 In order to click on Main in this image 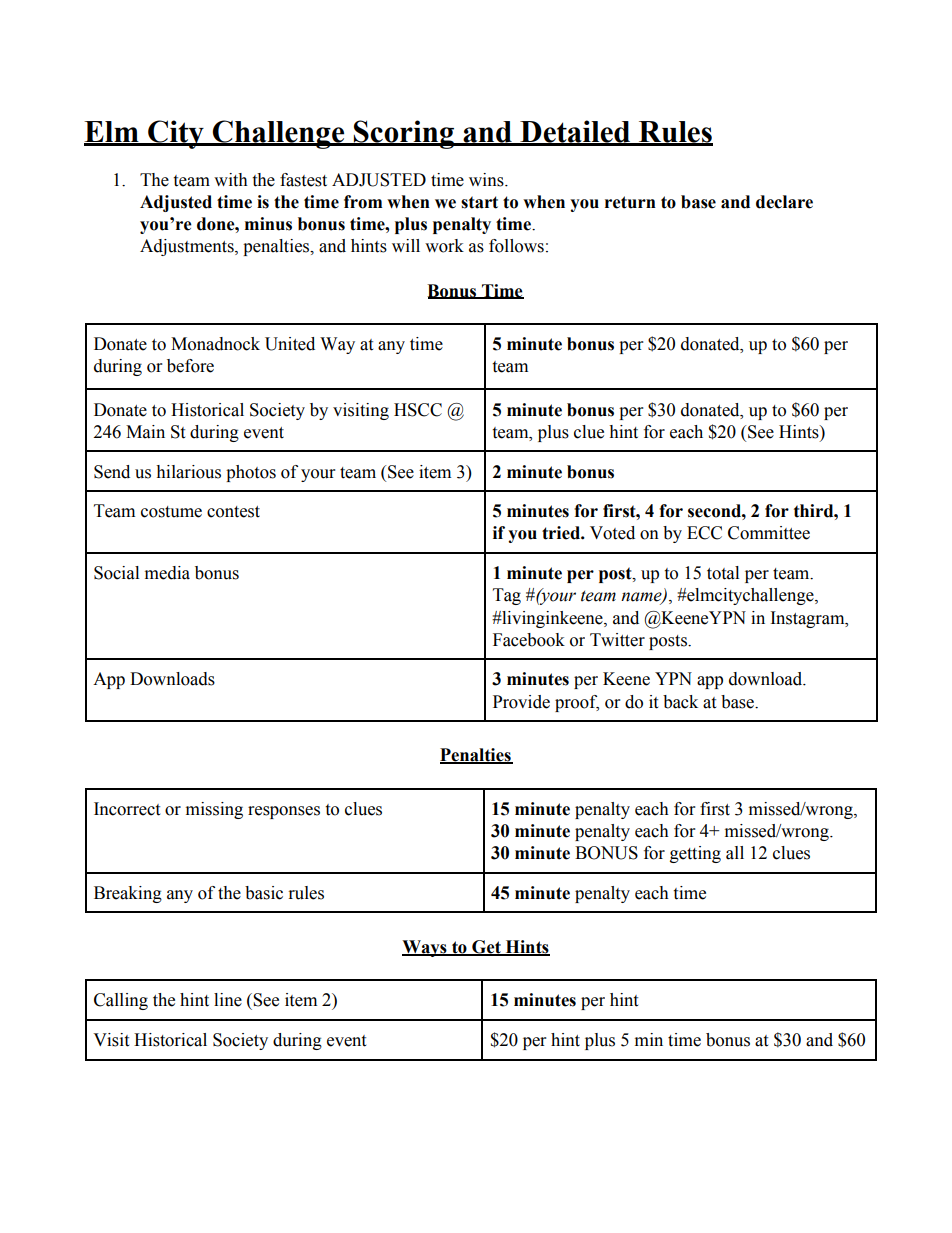, I will do `click(145, 432)`.
